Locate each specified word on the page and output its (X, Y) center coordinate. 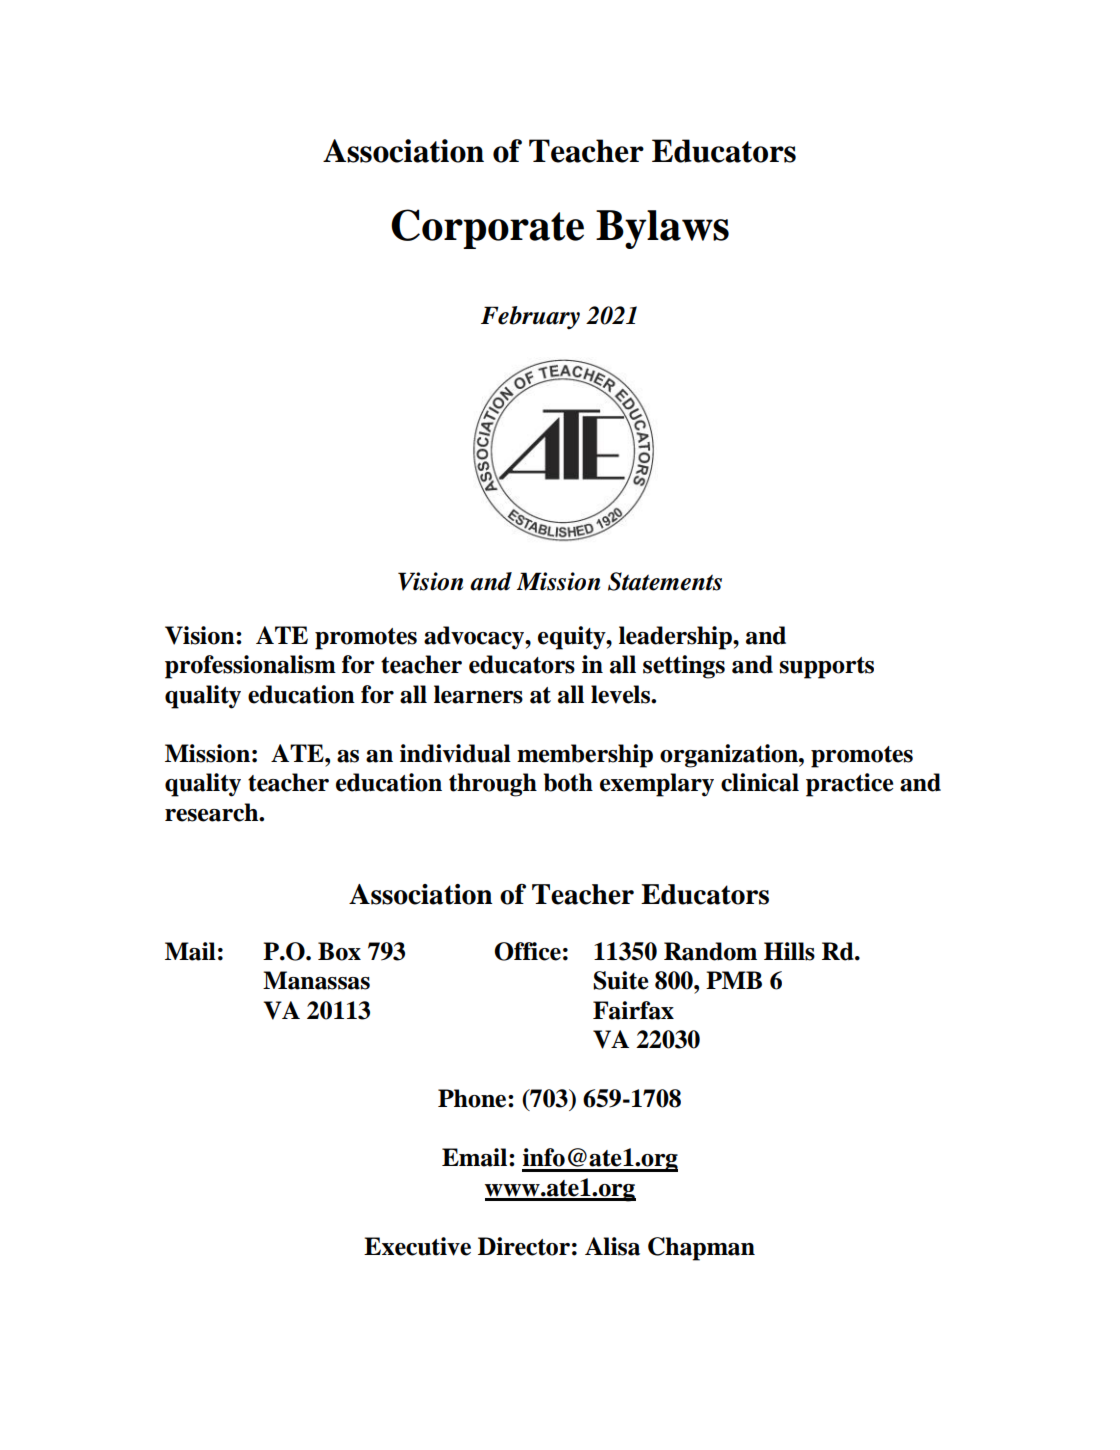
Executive (417, 1246)
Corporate (487, 229)
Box (339, 951)
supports (827, 668)
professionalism (250, 667)
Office (527, 951)
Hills (789, 951)
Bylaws (662, 229)
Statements (665, 581)
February (530, 318)
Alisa (612, 1246)
